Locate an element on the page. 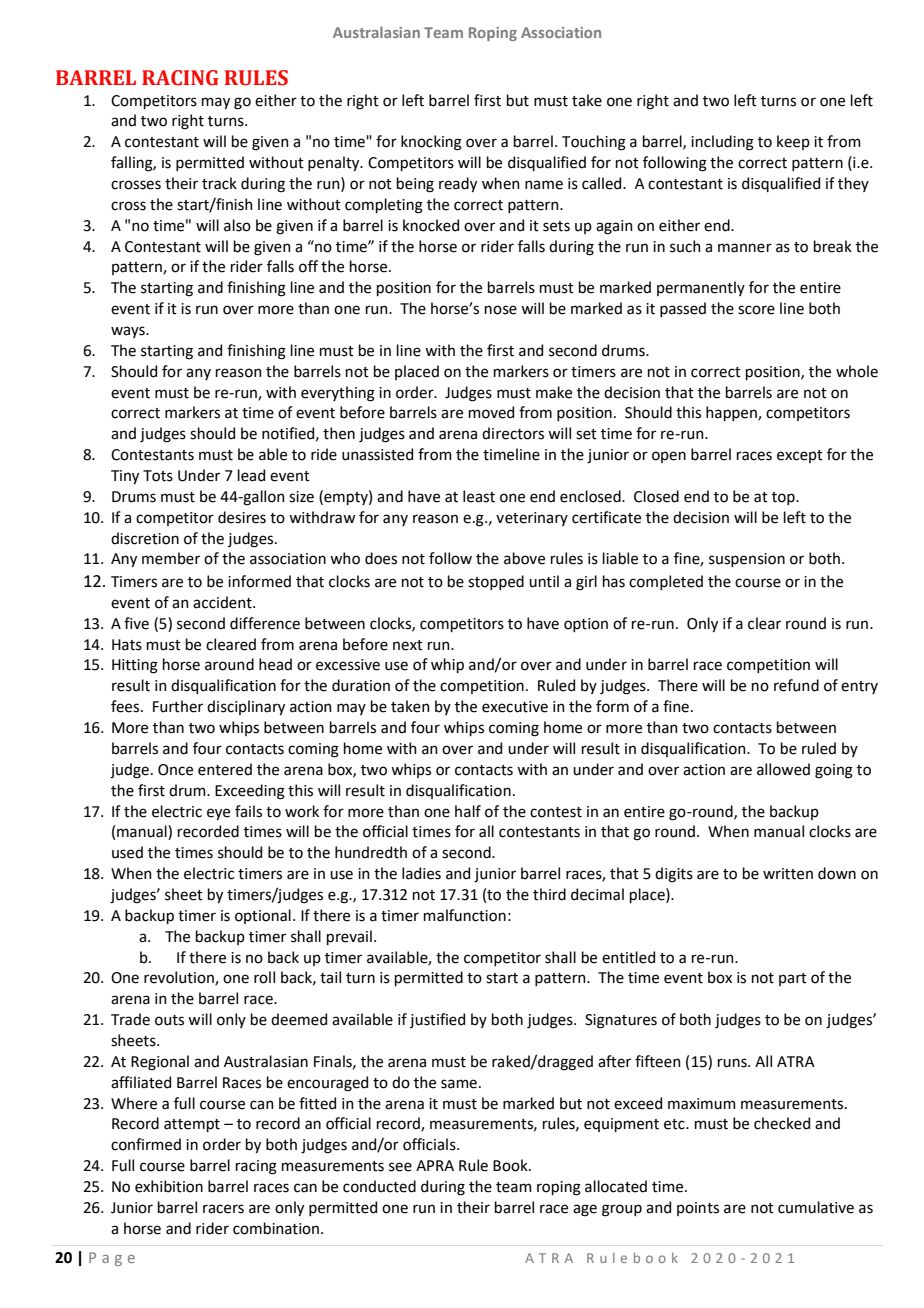 The width and height of the image is (924, 1308). executive is located at coordinates (515, 707).
